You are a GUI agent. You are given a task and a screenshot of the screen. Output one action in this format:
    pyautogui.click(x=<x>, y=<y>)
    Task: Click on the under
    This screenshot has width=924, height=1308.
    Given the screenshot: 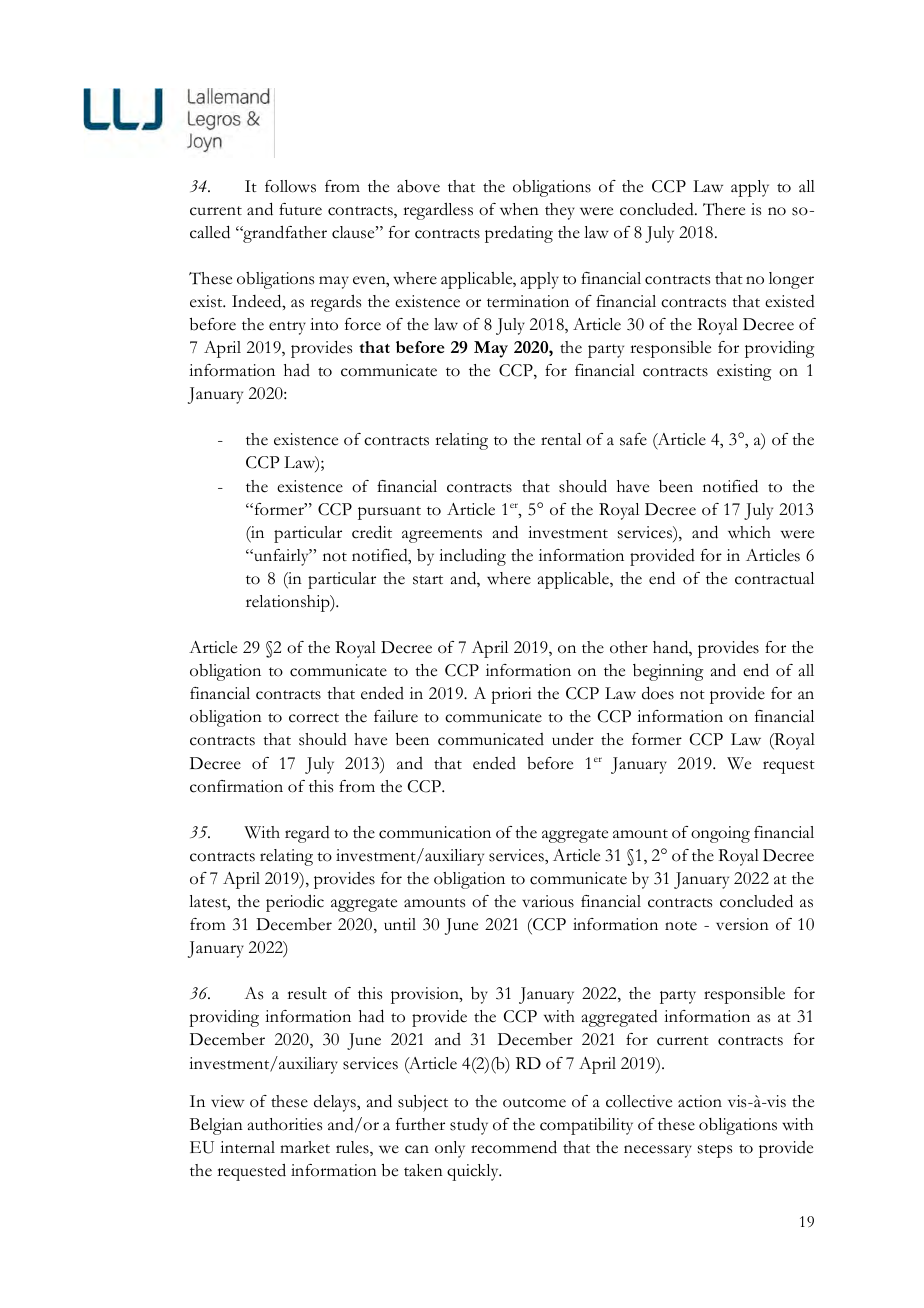 What is the action you would take?
    pyautogui.click(x=573, y=739)
